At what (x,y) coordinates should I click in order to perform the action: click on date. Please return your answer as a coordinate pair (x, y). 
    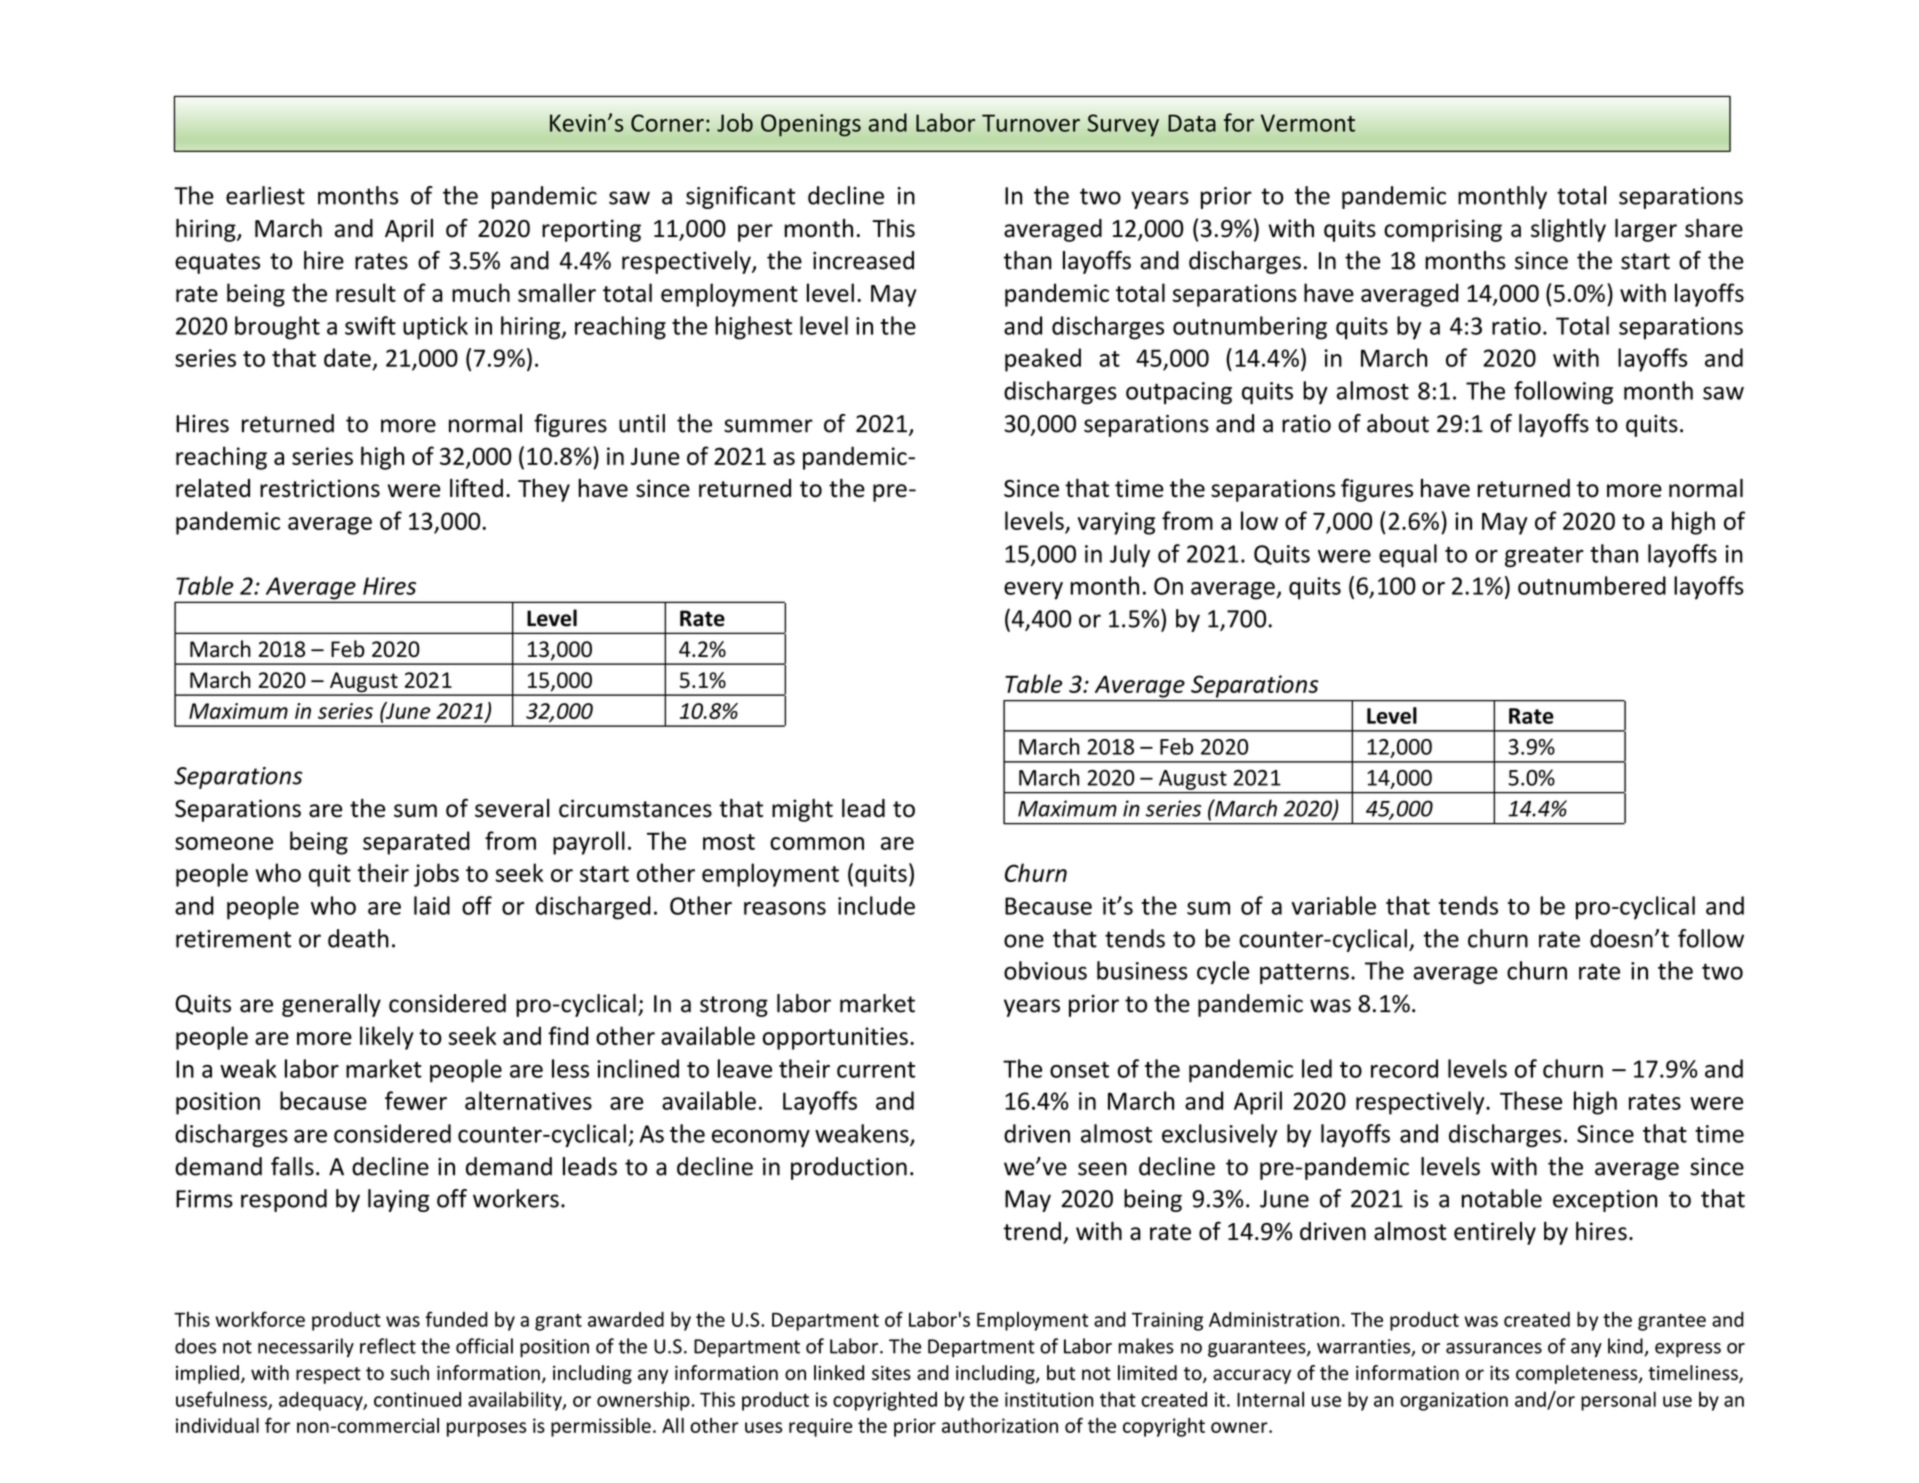
    Looking at the image, I should click on (347, 357).
